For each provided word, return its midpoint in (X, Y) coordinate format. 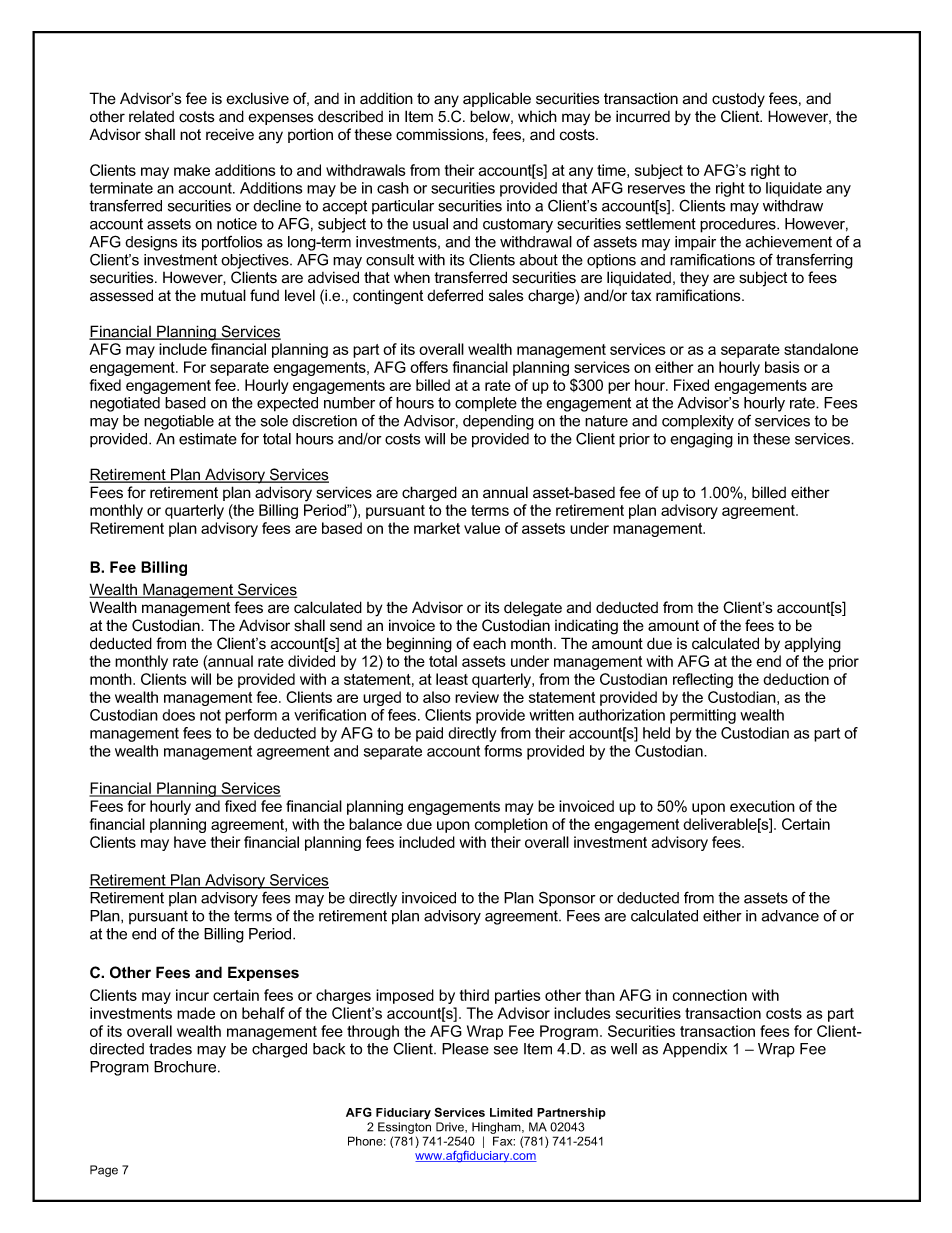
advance (790, 916)
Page (104, 1171)
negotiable (179, 422)
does (178, 715)
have (190, 842)
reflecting (703, 680)
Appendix (695, 1050)
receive (230, 134)
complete (486, 404)
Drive (451, 1127)
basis (782, 367)
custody (738, 100)
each (489, 643)
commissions (441, 134)
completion (511, 825)
